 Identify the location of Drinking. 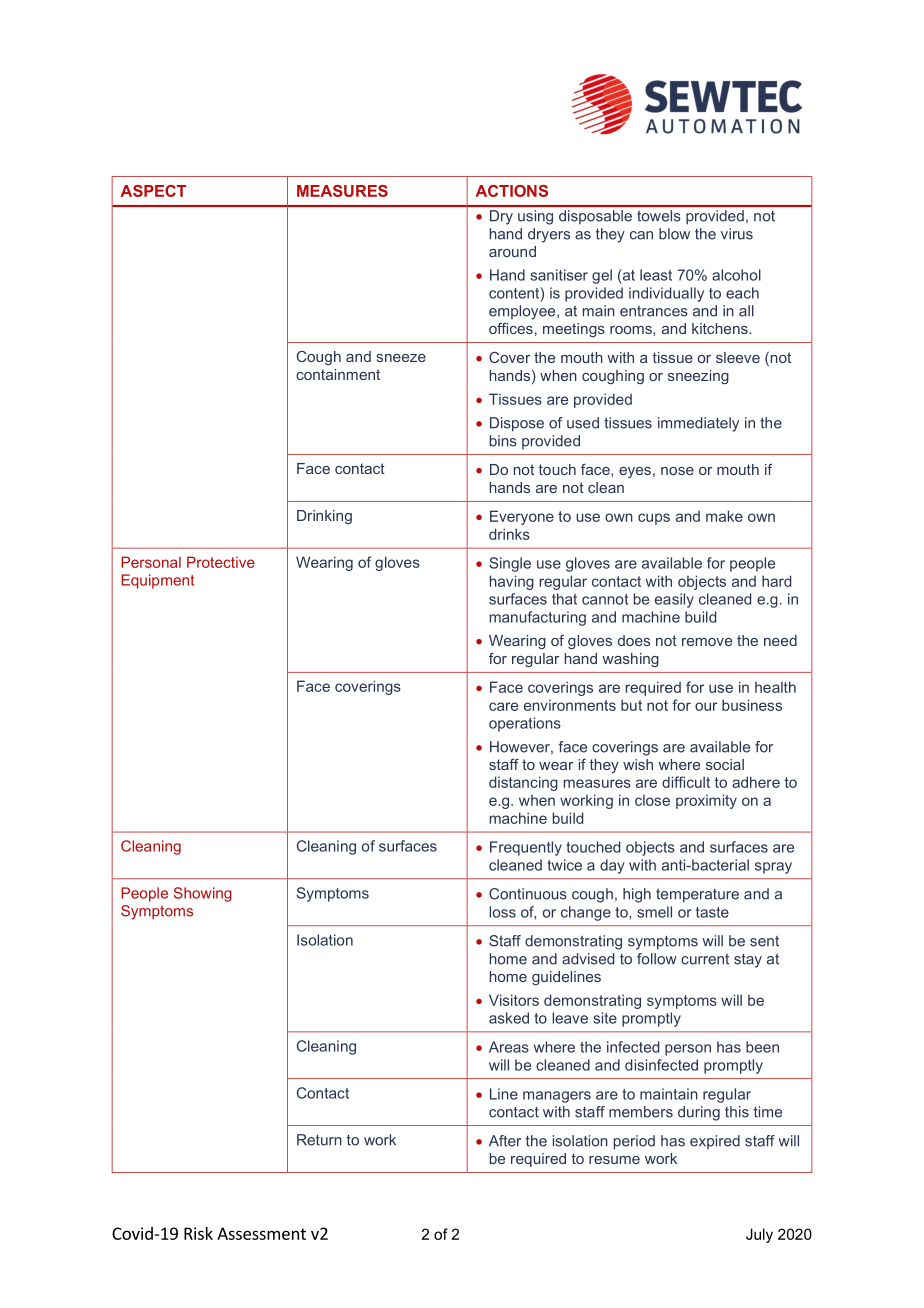
(324, 517).
